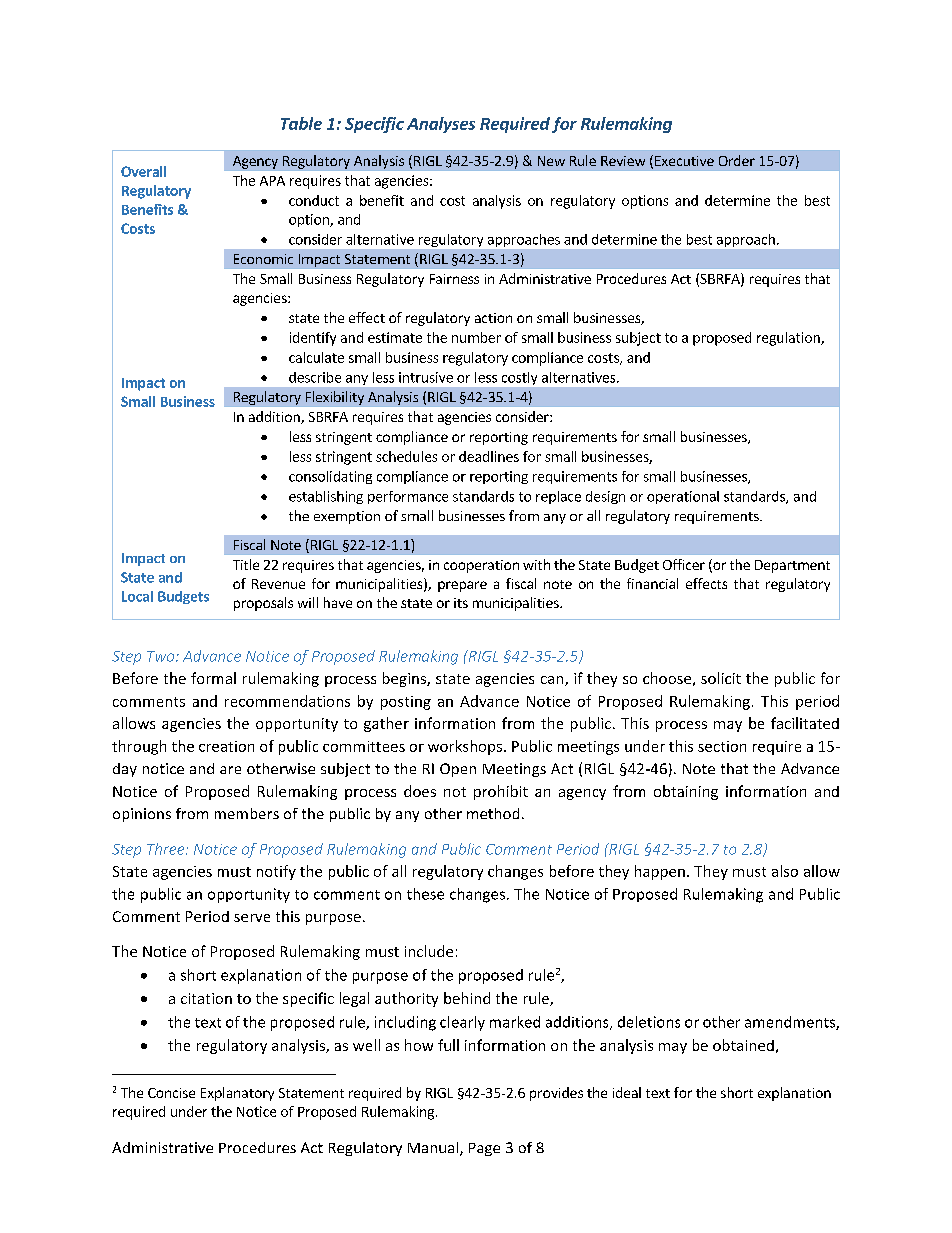 The height and width of the screenshot is (1233, 952). Describe the element at coordinates (484, 1149) in the screenshot. I see `Page` at that location.
